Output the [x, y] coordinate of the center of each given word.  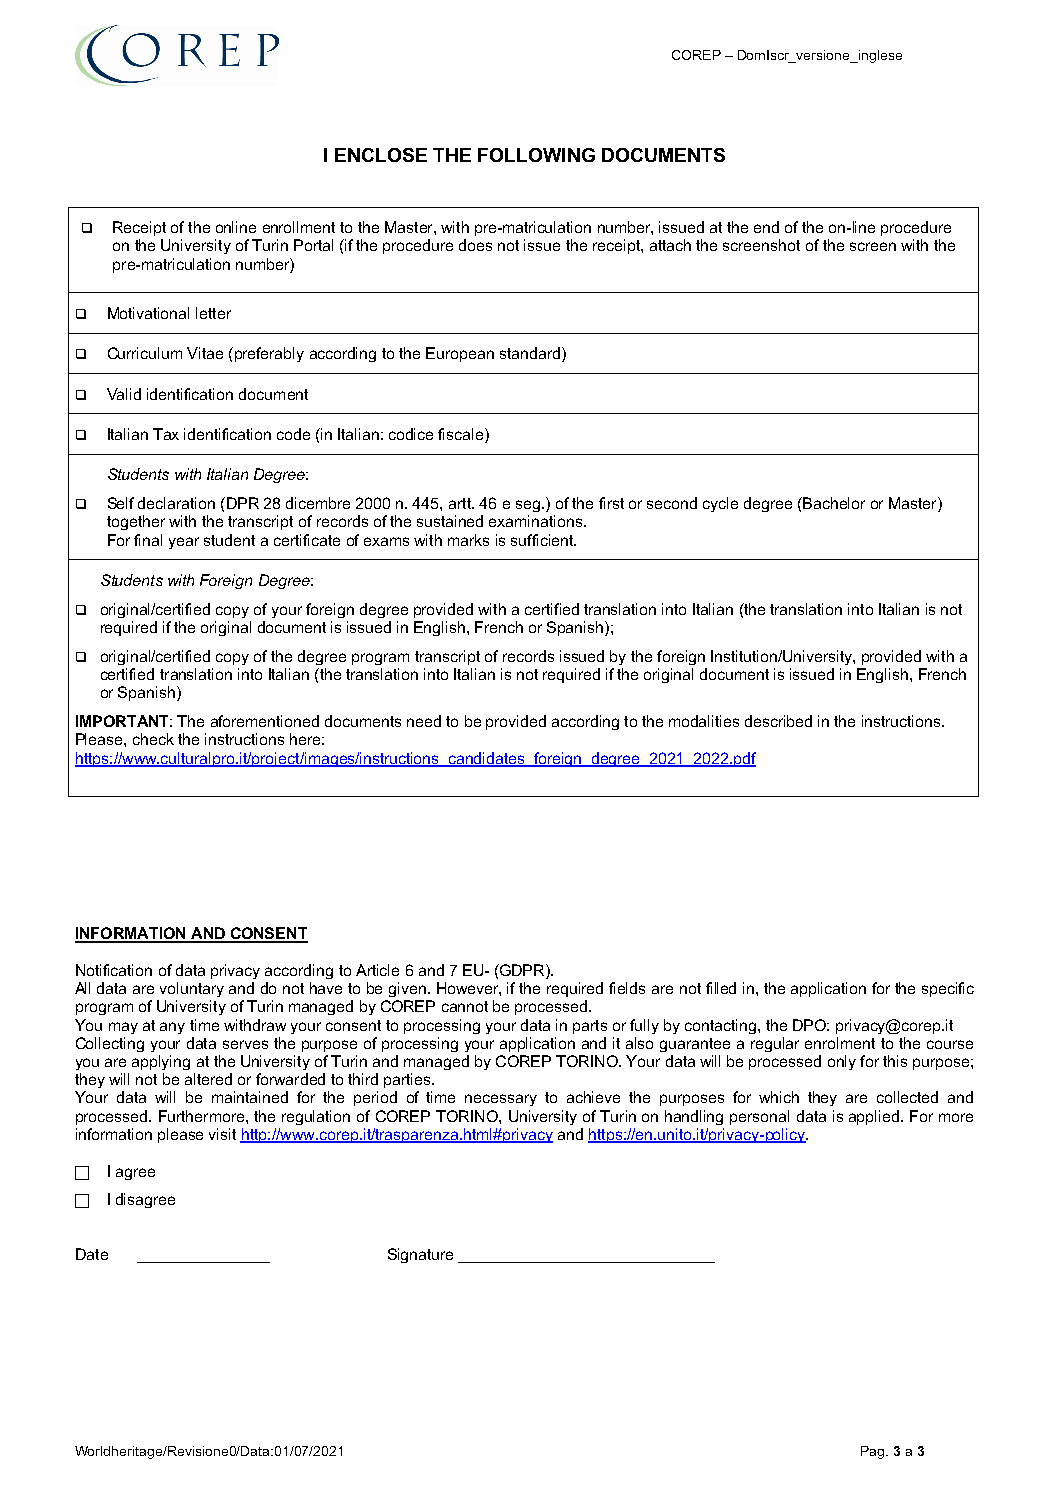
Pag [874, 1452]
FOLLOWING [536, 155]
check [153, 739]
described [778, 721]
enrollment [299, 227]
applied [874, 1117]
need [424, 721]
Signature [420, 1255]
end [766, 227]
